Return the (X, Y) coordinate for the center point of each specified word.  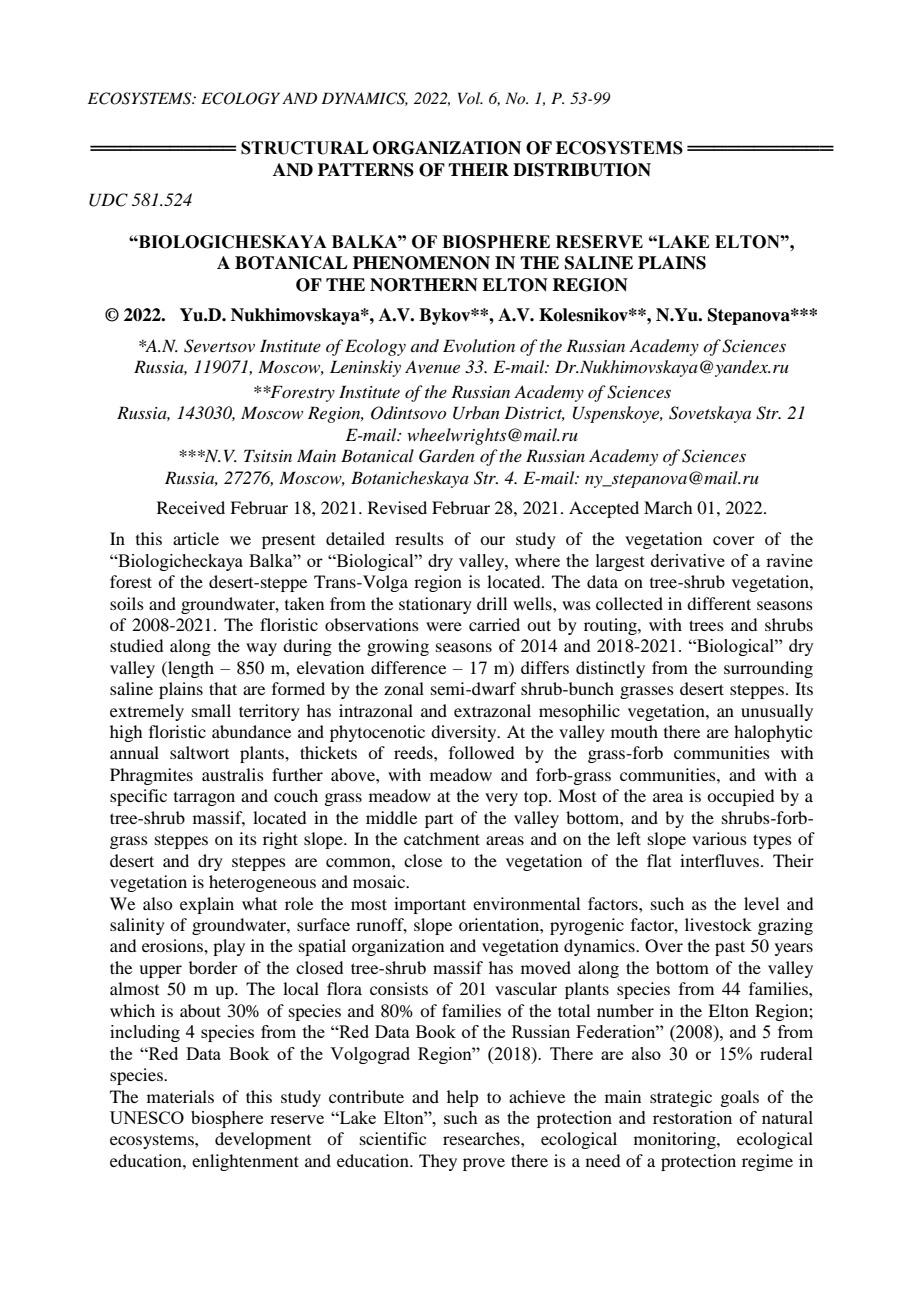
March (668, 507)
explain (207, 905)
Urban (476, 413)
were (444, 626)
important (430, 905)
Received (191, 507)
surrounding (768, 669)
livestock (718, 924)
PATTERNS (366, 170)
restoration (692, 1117)
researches (482, 1138)
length (190, 669)
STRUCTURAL (305, 148)
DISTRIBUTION (582, 170)
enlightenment (245, 1162)
